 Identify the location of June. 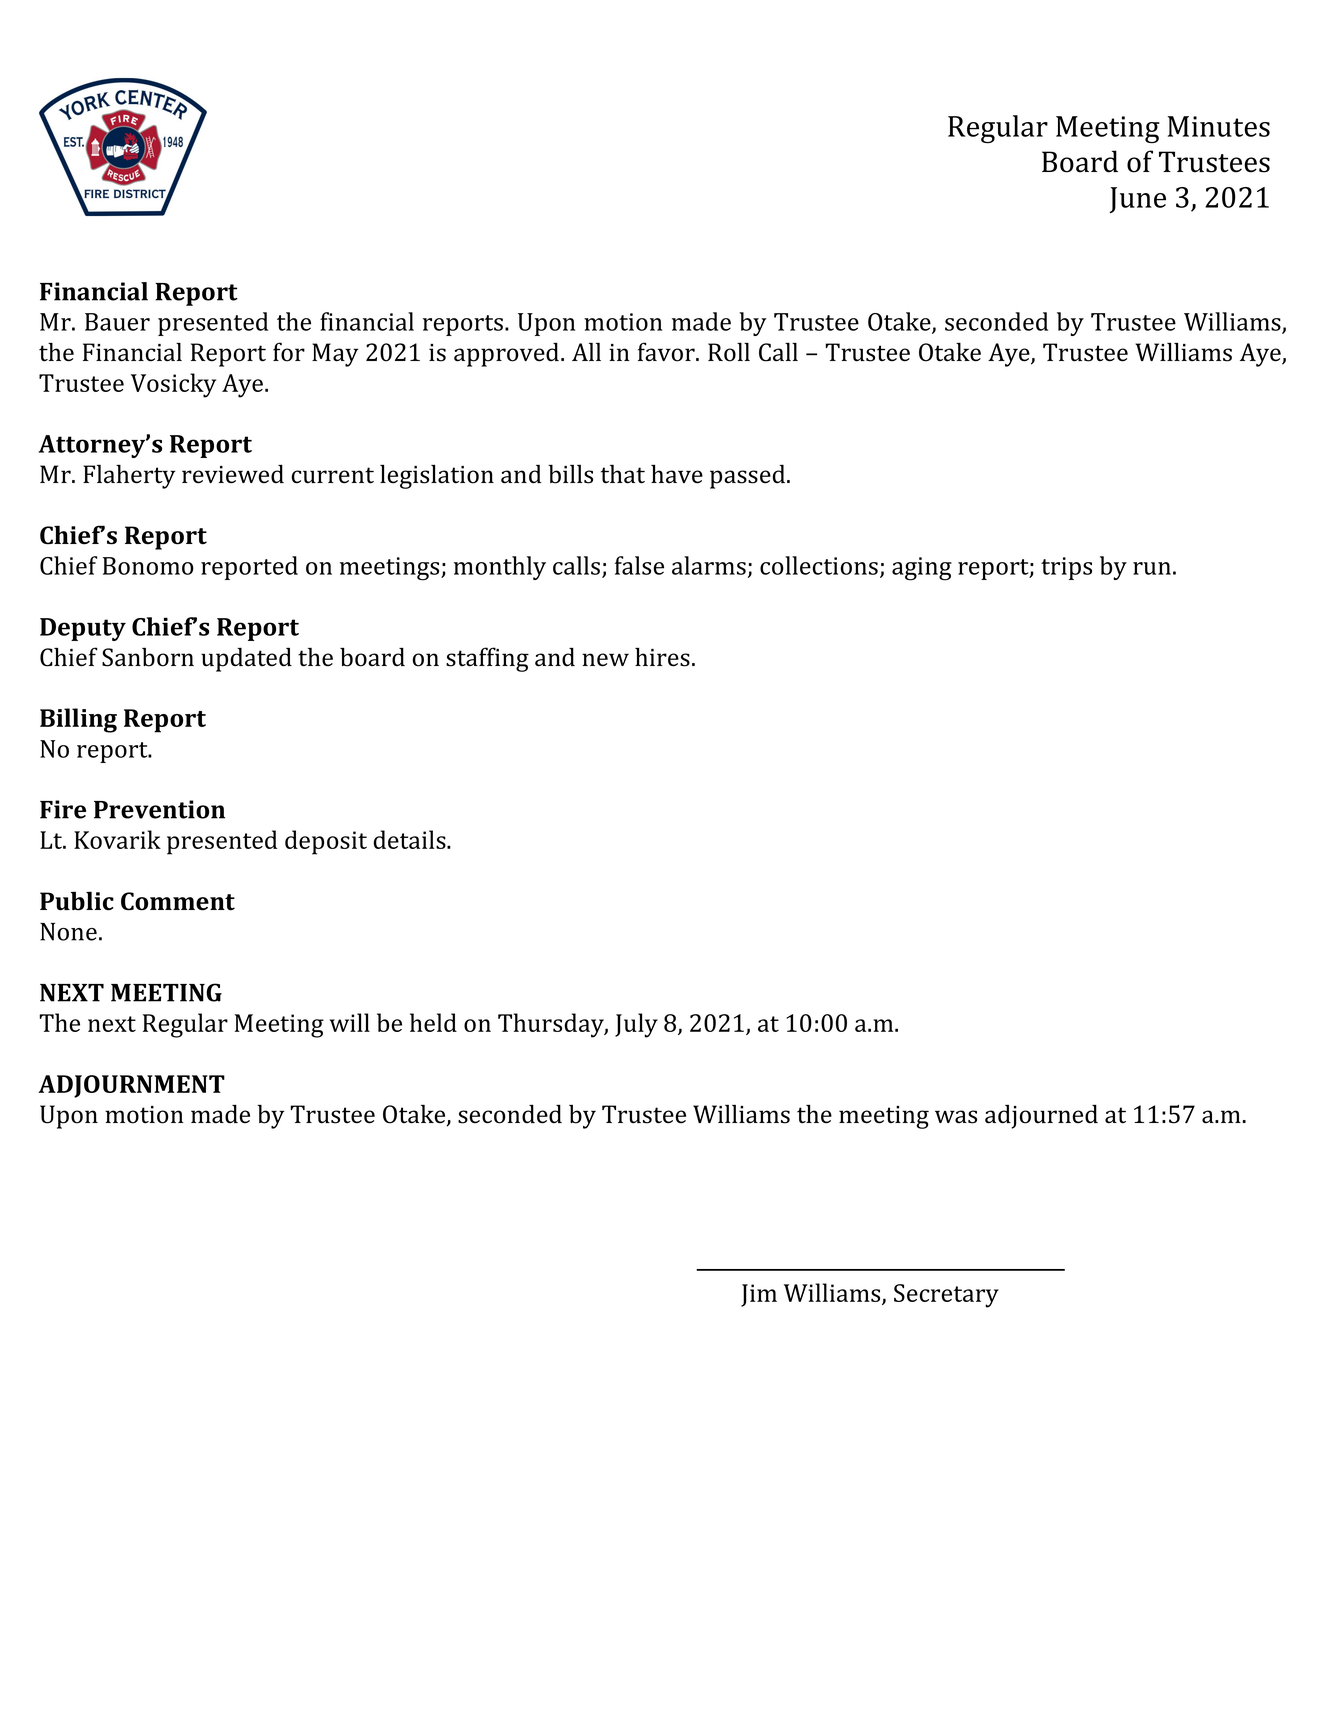
(1138, 200).
